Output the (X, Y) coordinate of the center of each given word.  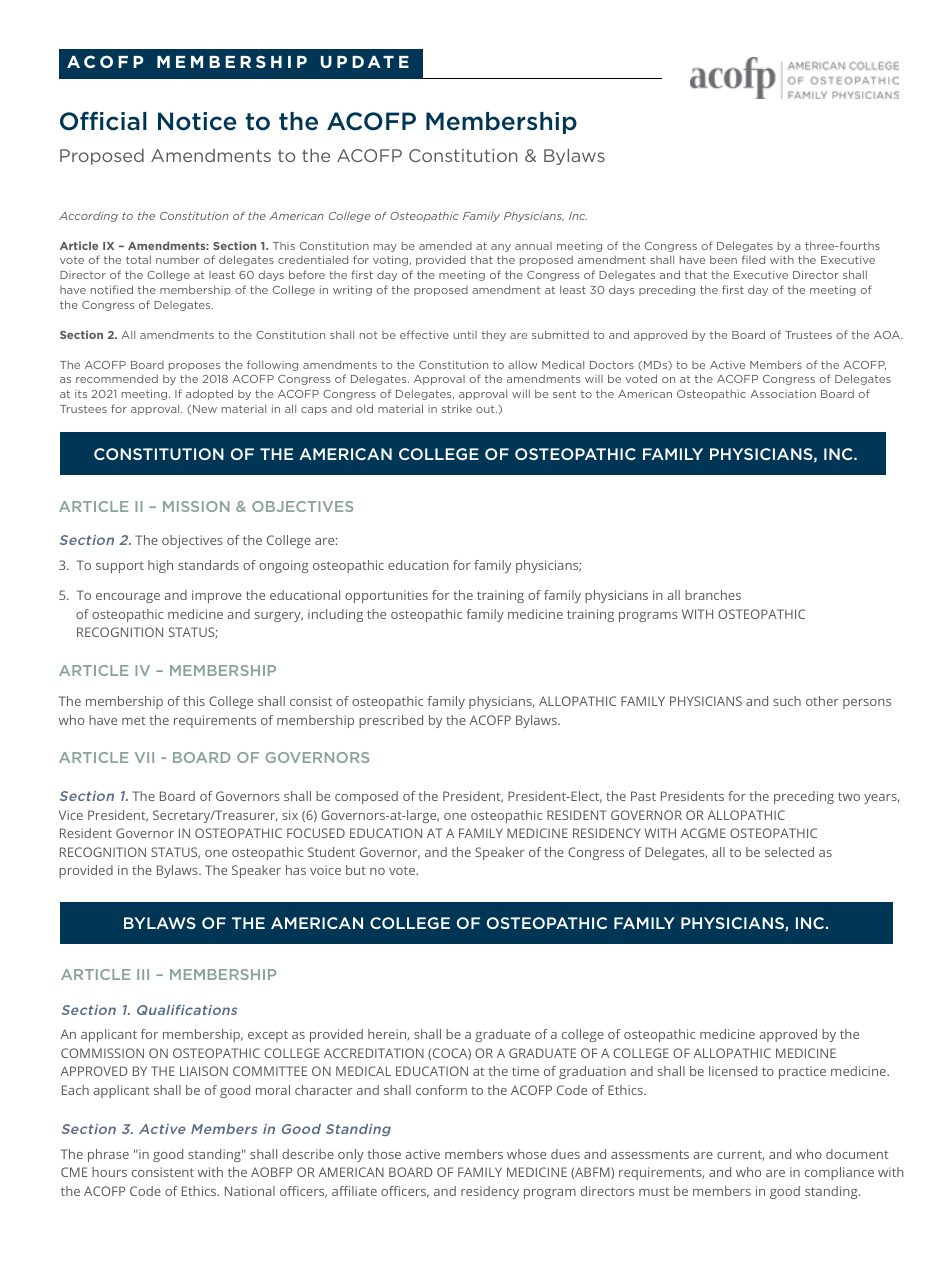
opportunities (386, 596)
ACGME (703, 833)
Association (783, 394)
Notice (197, 121)
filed (753, 259)
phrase (108, 1155)
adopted (209, 394)
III (143, 974)
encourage (128, 598)
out (486, 409)
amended (445, 245)
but (356, 870)
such (787, 701)
